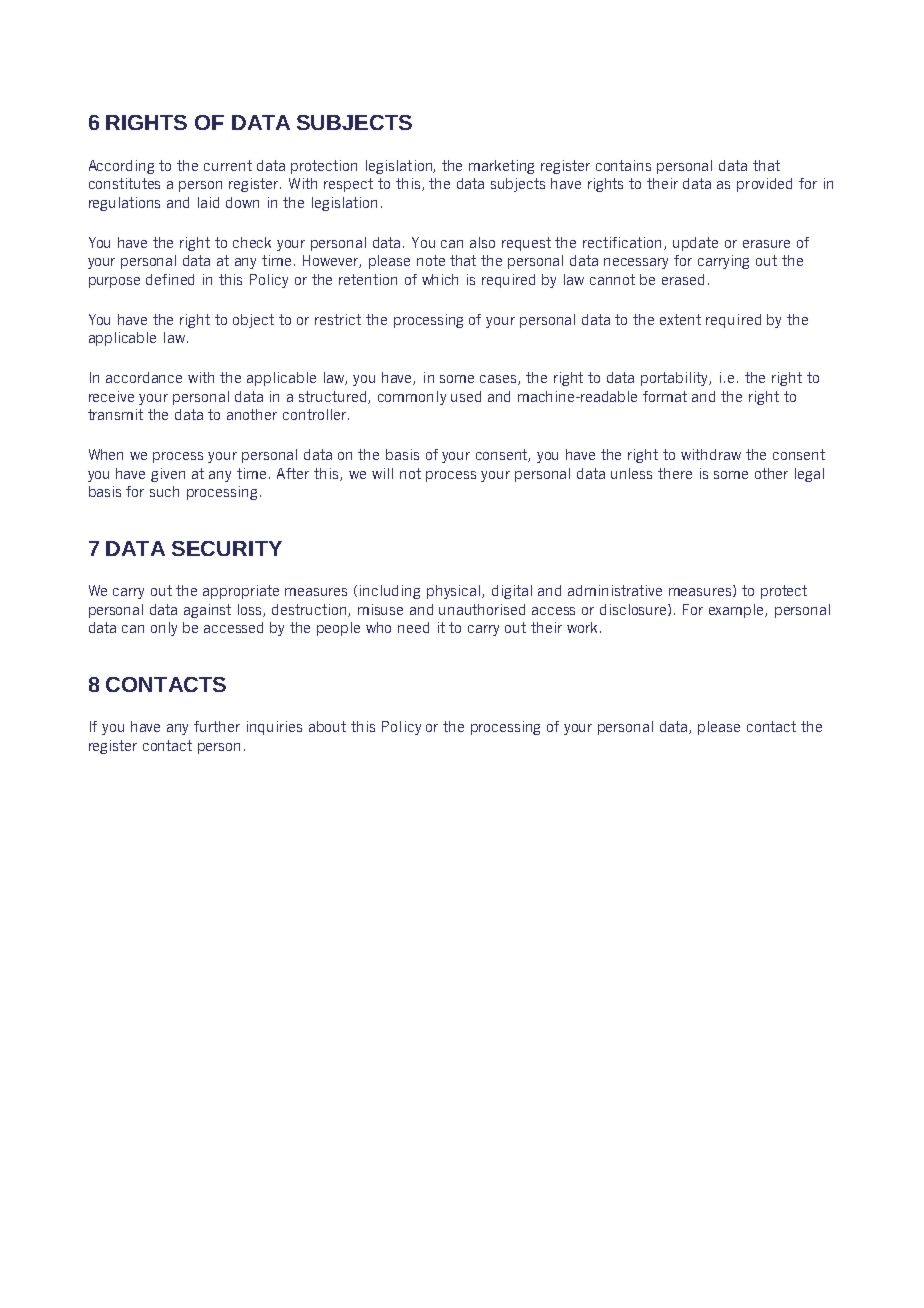 The width and height of the screenshot is (924, 1308). What do you see at coordinates (382, 473) in the screenshot?
I see `will` at bounding box center [382, 473].
